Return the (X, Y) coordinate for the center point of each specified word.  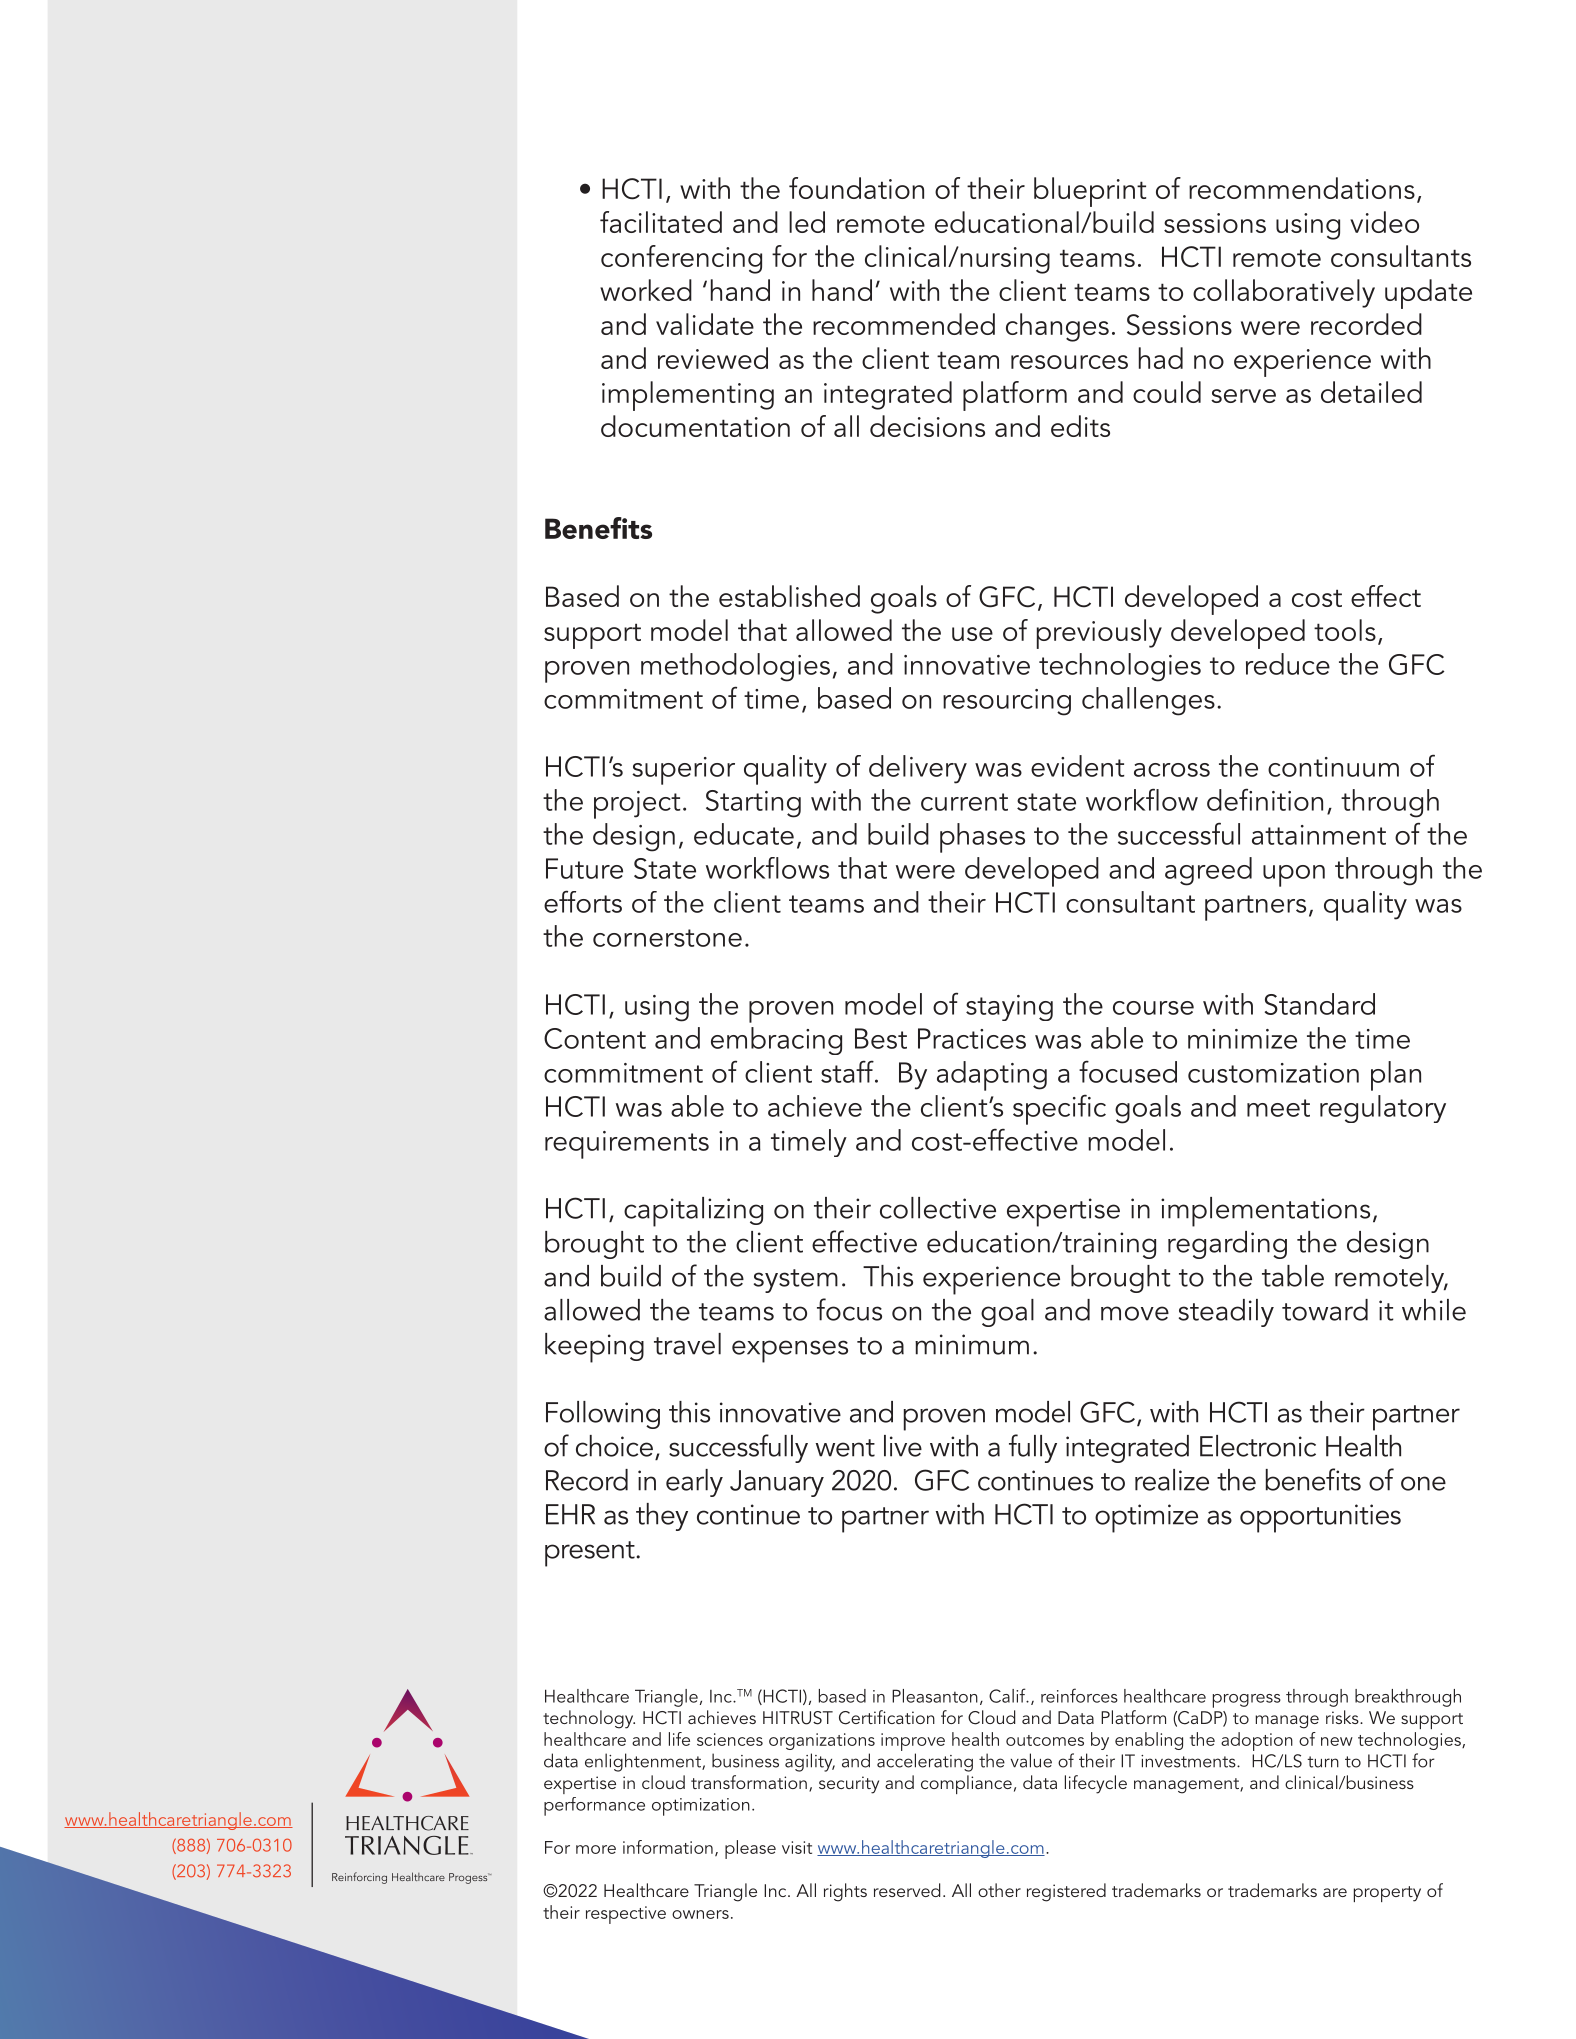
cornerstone (667, 938)
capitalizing (693, 1212)
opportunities (1320, 1518)
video (1384, 222)
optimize (1146, 1518)
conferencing (681, 259)
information (668, 1847)
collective (938, 1208)
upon (1294, 876)
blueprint (1090, 192)
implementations (1265, 1212)
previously (1099, 634)
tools (1345, 630)
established (789, 596)
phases (982, 838)
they (662, 1517)
